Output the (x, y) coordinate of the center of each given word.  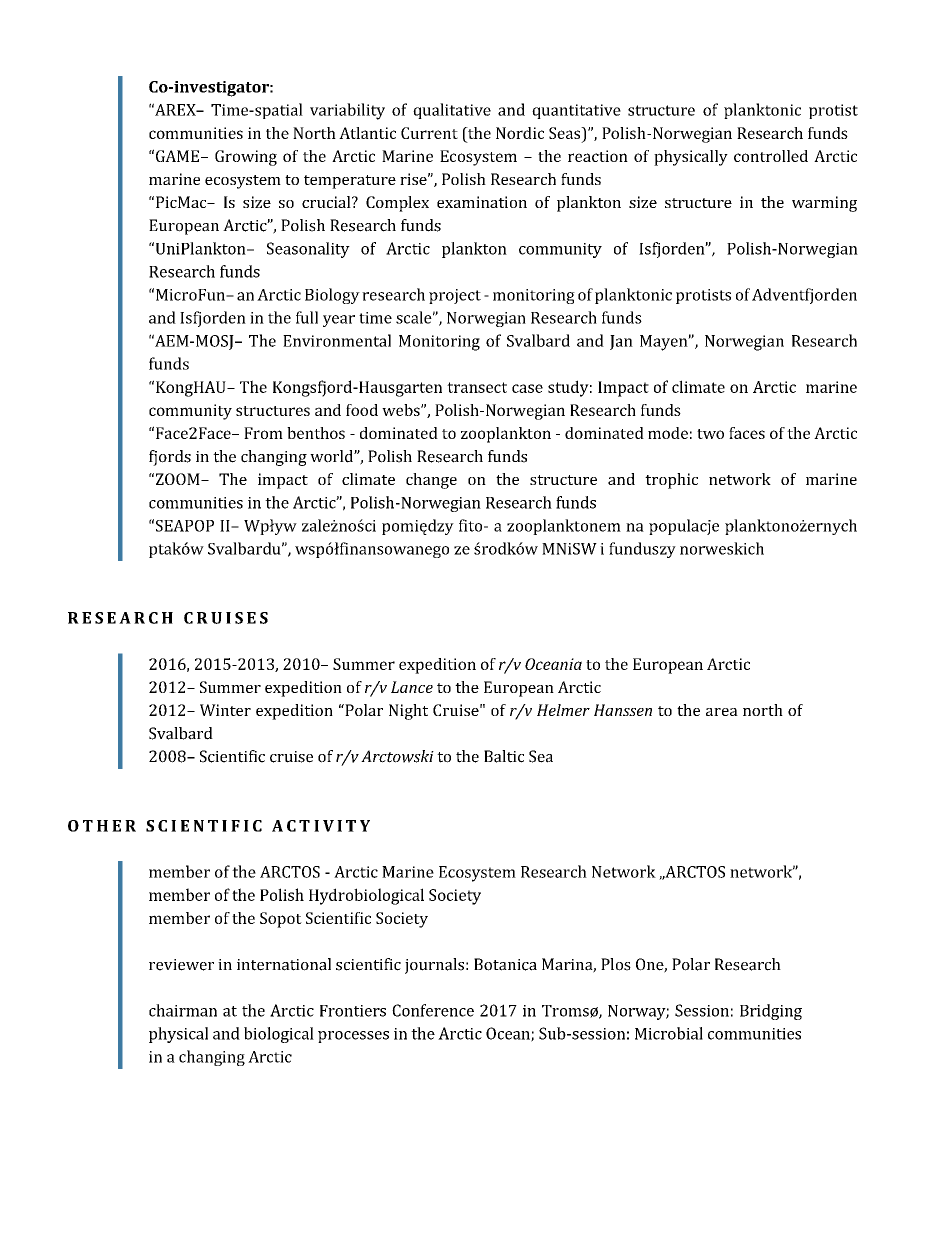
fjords (170, 458)
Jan (621, 342)
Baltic (504, 756)
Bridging (771, 1012)
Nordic (520, 133)
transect (477, 387)
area (722, 712)
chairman (183, 1010)
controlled (771, 156)
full (307, 317)
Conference (433, 1010)
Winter (225, 710)
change (431, 481)
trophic (671, 481)
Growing (246, 158)
